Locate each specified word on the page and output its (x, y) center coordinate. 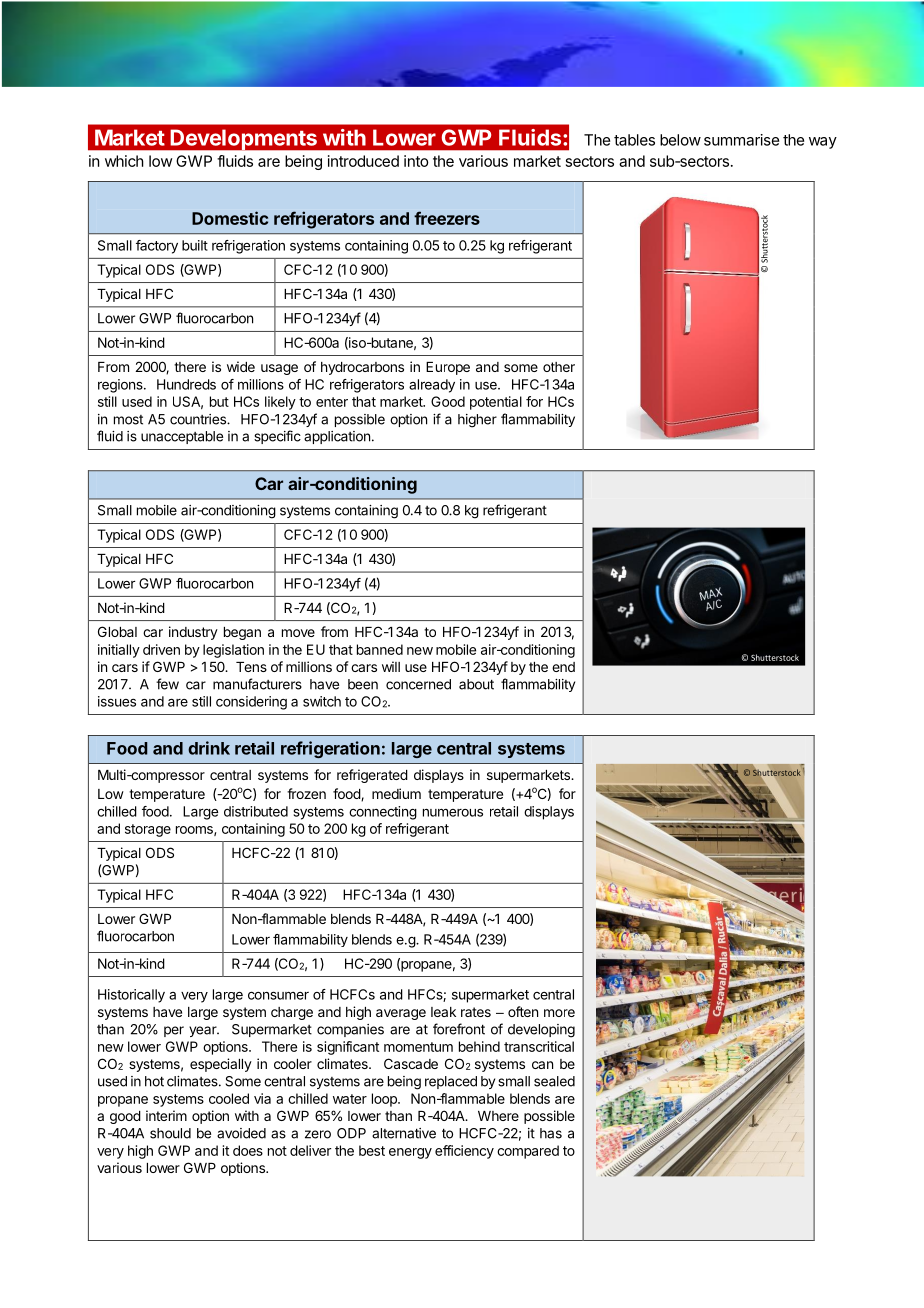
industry (193, 633)
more (559, 1013)
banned (380, 649)
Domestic (230, 218)
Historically (131, 996)
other (559, 367)
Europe (448, 368)
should (170, 1133)
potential (496, 403)
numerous (453, 812)
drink (209, 748)
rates (476, 1012)
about (476, 684)
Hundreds (186, 384)
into (416, 161)
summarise (741, 140)
